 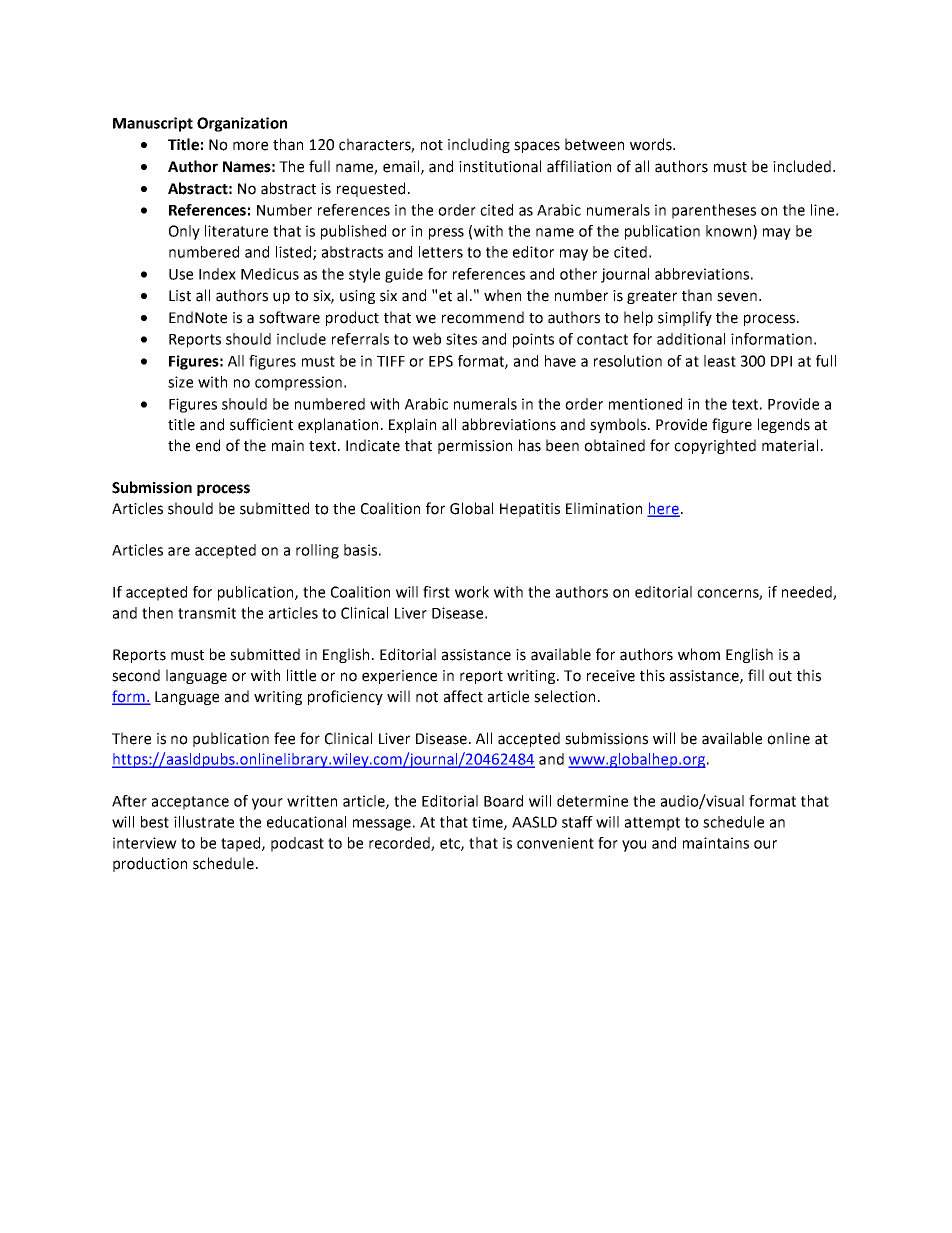 What do you see at coordinates (715, 446) in the screenshot?
I see `copyrighted` at bounding box center [715, 446].
